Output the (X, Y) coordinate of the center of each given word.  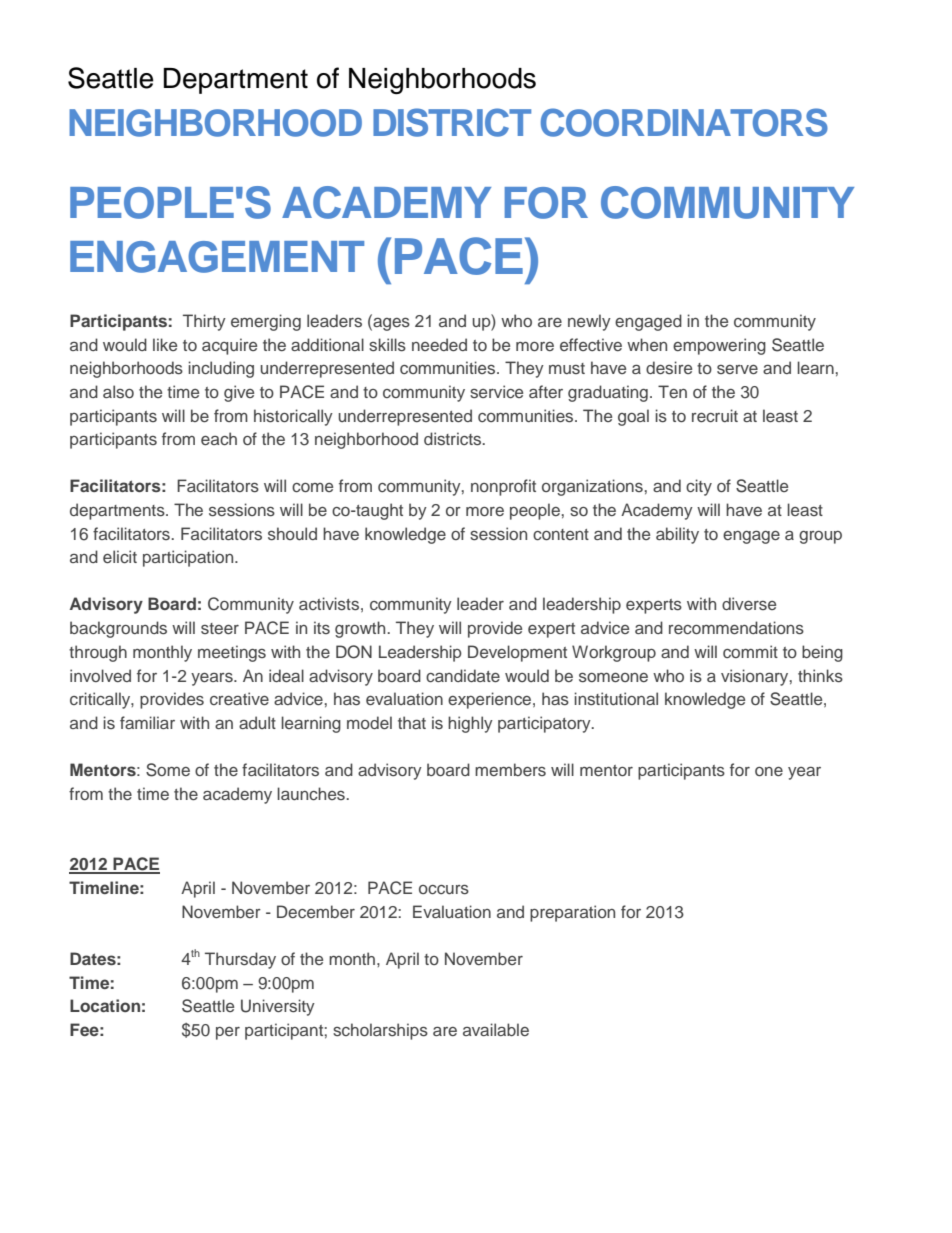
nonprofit (503, 487)
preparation (572, 913)
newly (589, 322)
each (219, 438)
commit (750, 651)
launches (312, 793)
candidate (463, 675)
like (165, 344)
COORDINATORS (684, 122)
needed (439, 344)
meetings (232, 653)
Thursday (240, 960)
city (699, 487)
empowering (719, 346)
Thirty (204, 322)
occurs (444, 889)
